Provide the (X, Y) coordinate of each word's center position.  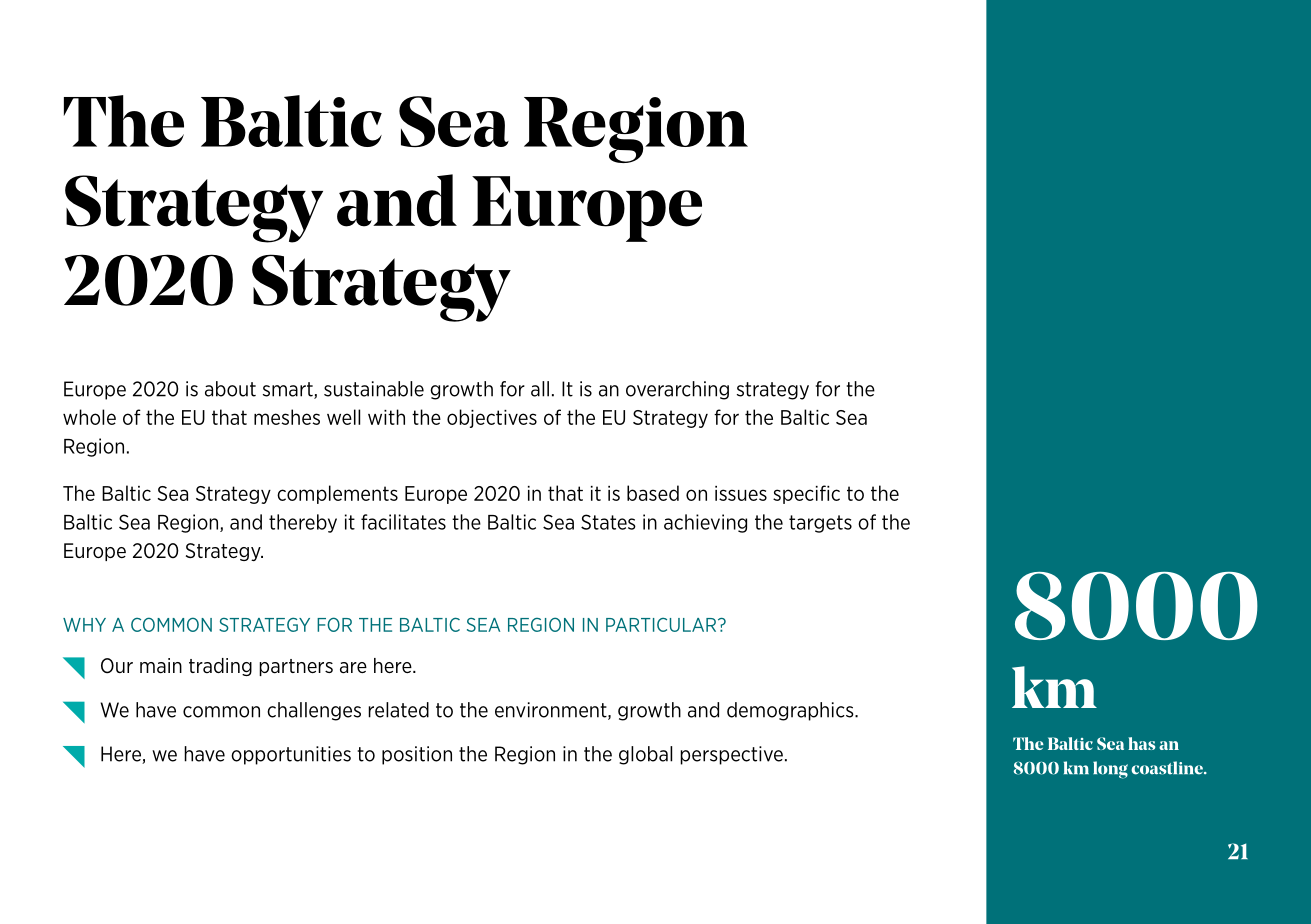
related (398, 710)
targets (820, 524)
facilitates (403, 522)
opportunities (291, 755)
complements (337, 494)
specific (806, 494)
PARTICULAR (662, 625)
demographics (791, 711)
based (653, 493)
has (1141, 743)
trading (220, 667)
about (230, 389)
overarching (677, 390)
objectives (492, 418)
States (608, 522)
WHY (84, 625)
